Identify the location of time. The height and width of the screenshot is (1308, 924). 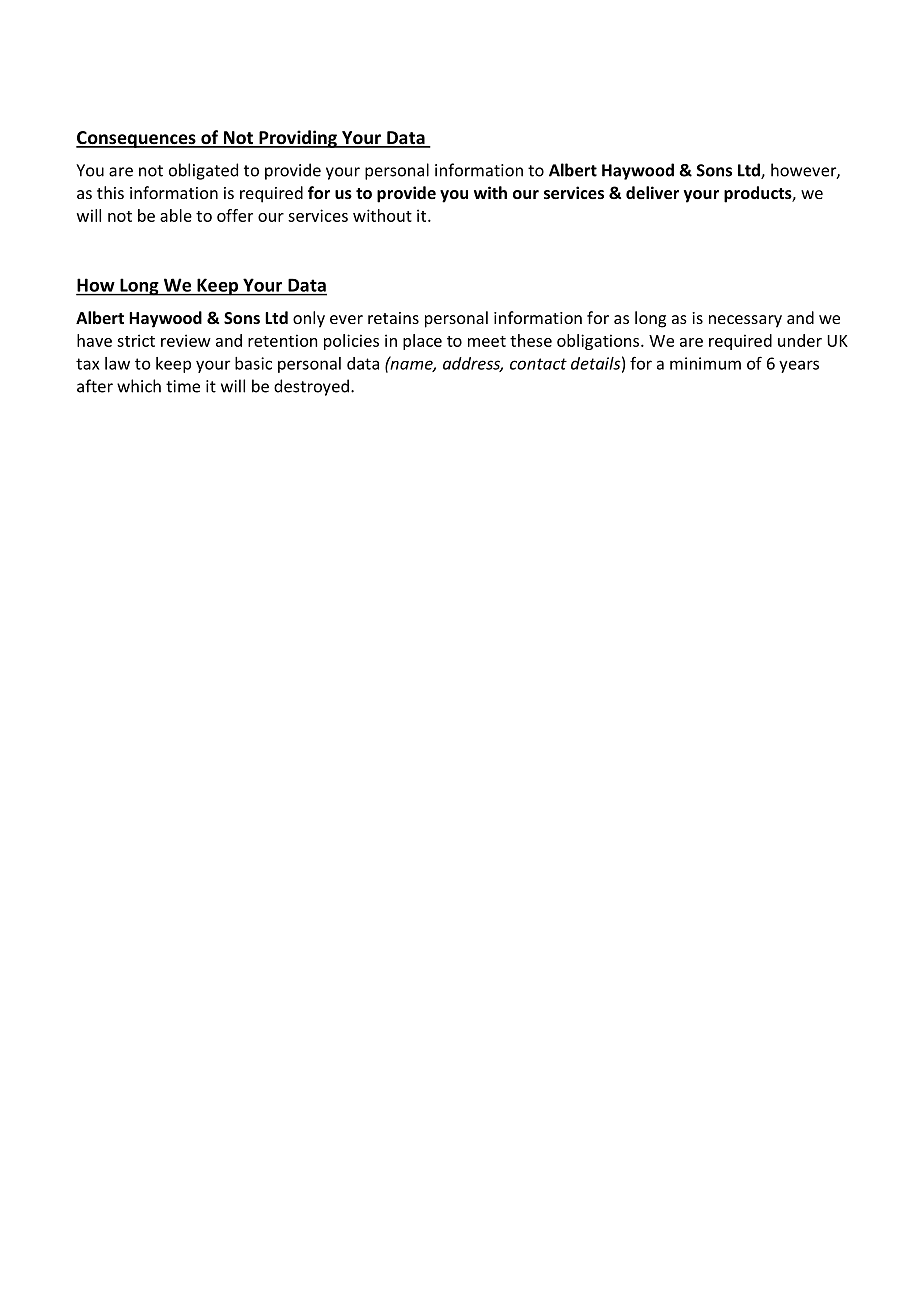
(183, 386).
